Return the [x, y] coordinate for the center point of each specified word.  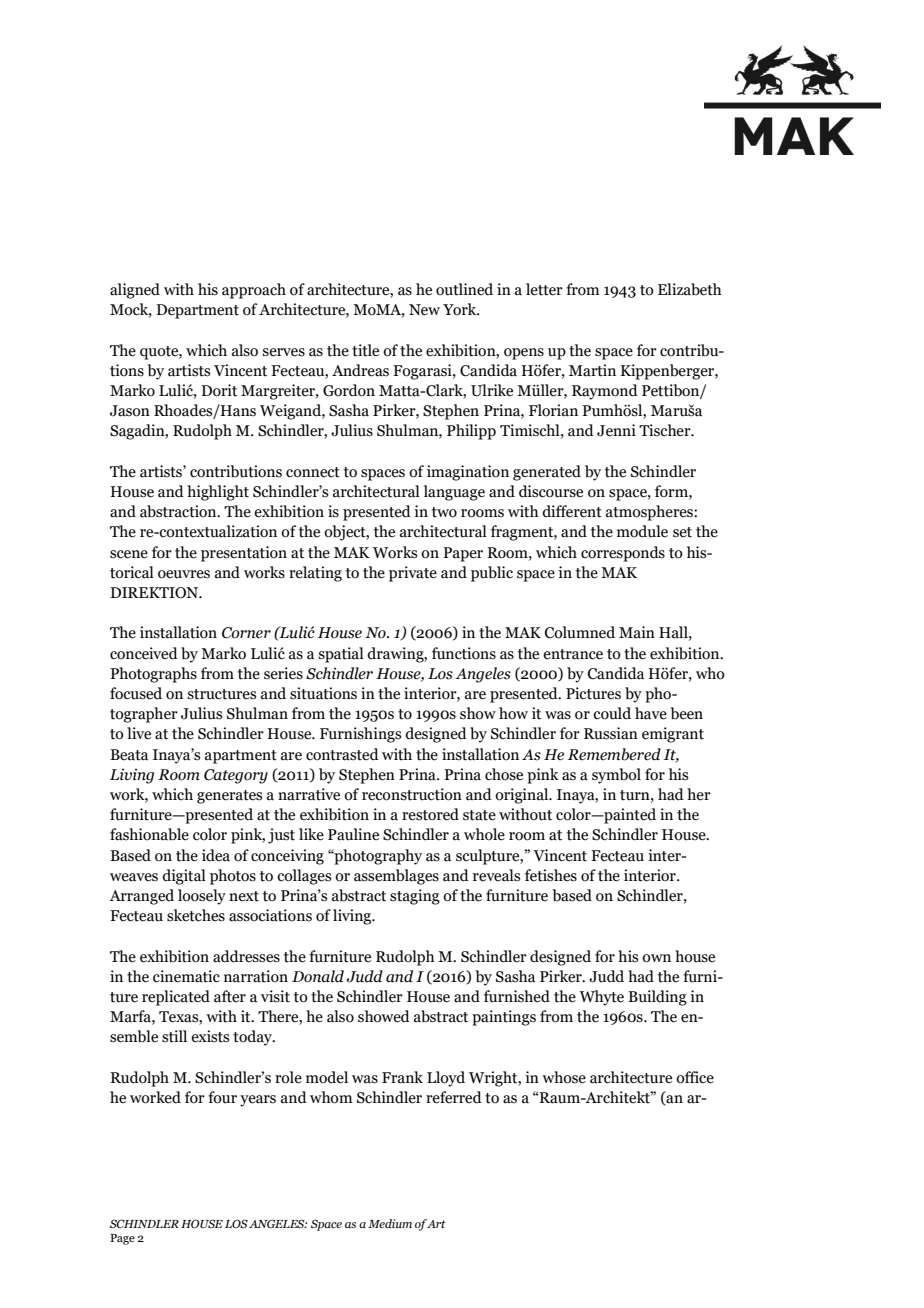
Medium [390, 1223]
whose [564, 1077]
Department [197, 311]
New [424, 310]
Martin [592, 370]
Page [122, 1239]
